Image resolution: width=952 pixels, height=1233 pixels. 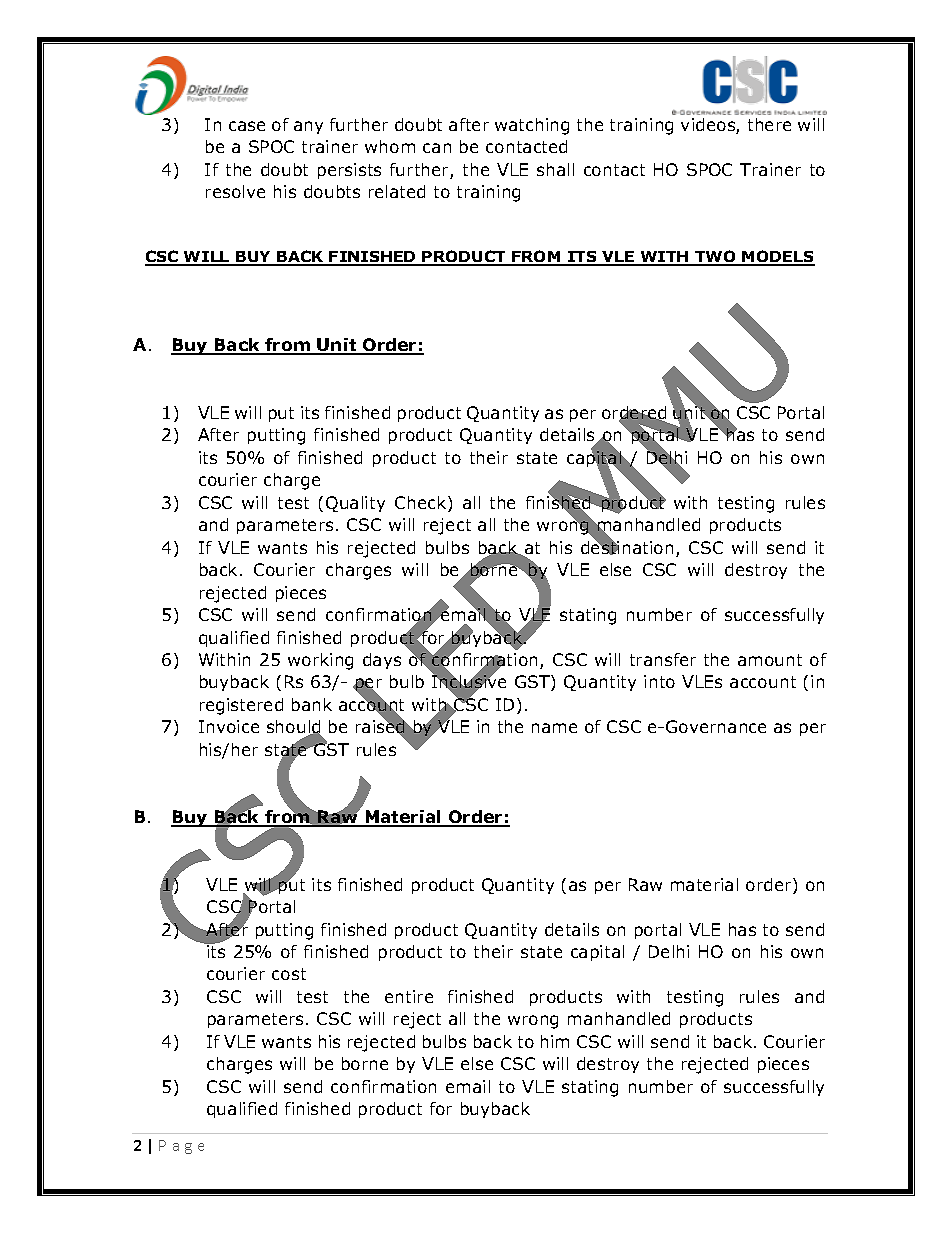 I want to click on should, so click(x=294, y=728).
